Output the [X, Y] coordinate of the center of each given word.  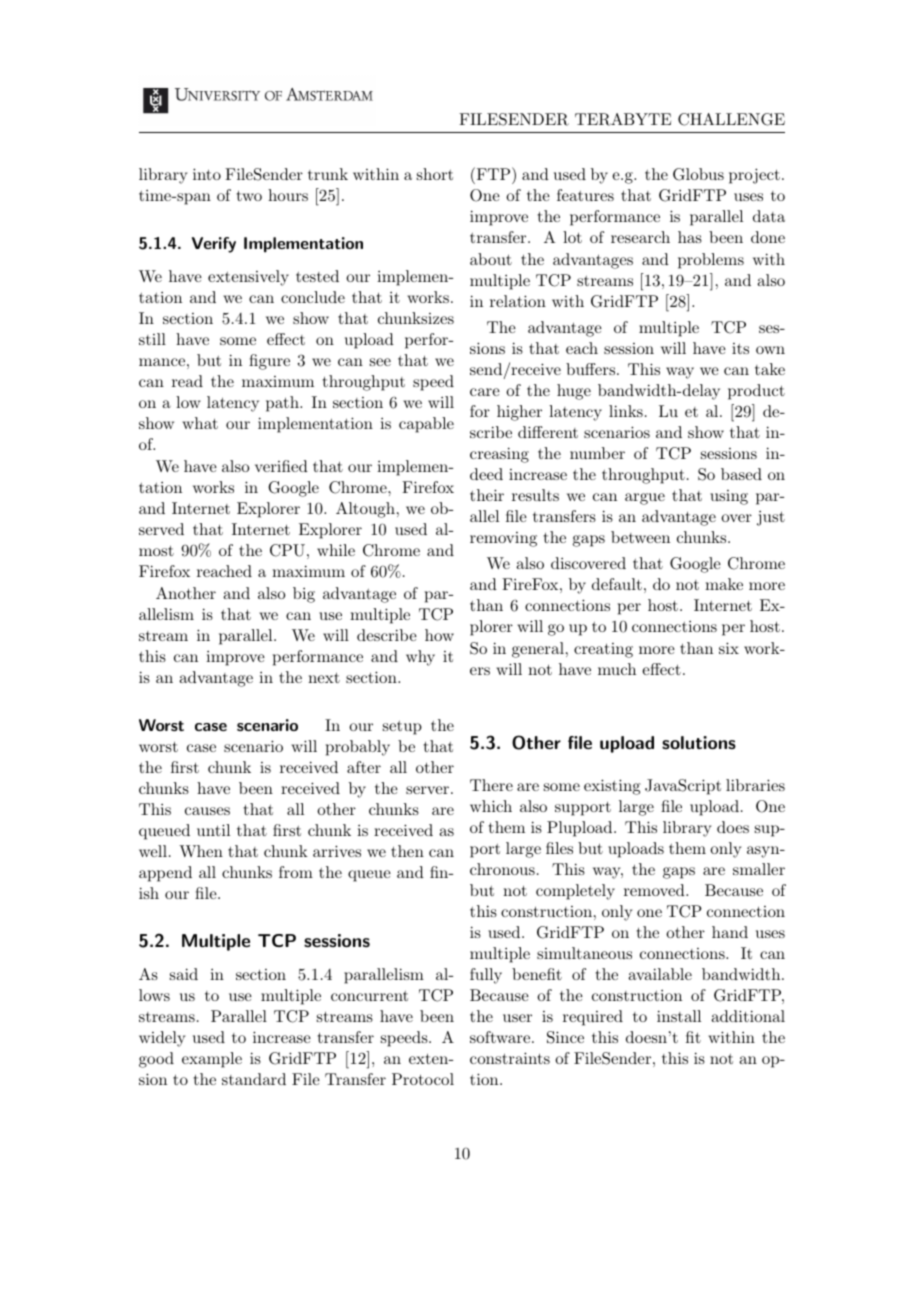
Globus [698, 174]
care [485, 392]
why [420, 658]
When [201, 851]
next [324, 678]
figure [269, 362]
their [487, 495]
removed [655, 890]
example [212, 1060]
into [207, 174]
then [407, 851]
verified [281, 466]
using [729, 497]
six [729, 648]
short [435, 174]
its [740, 348]
